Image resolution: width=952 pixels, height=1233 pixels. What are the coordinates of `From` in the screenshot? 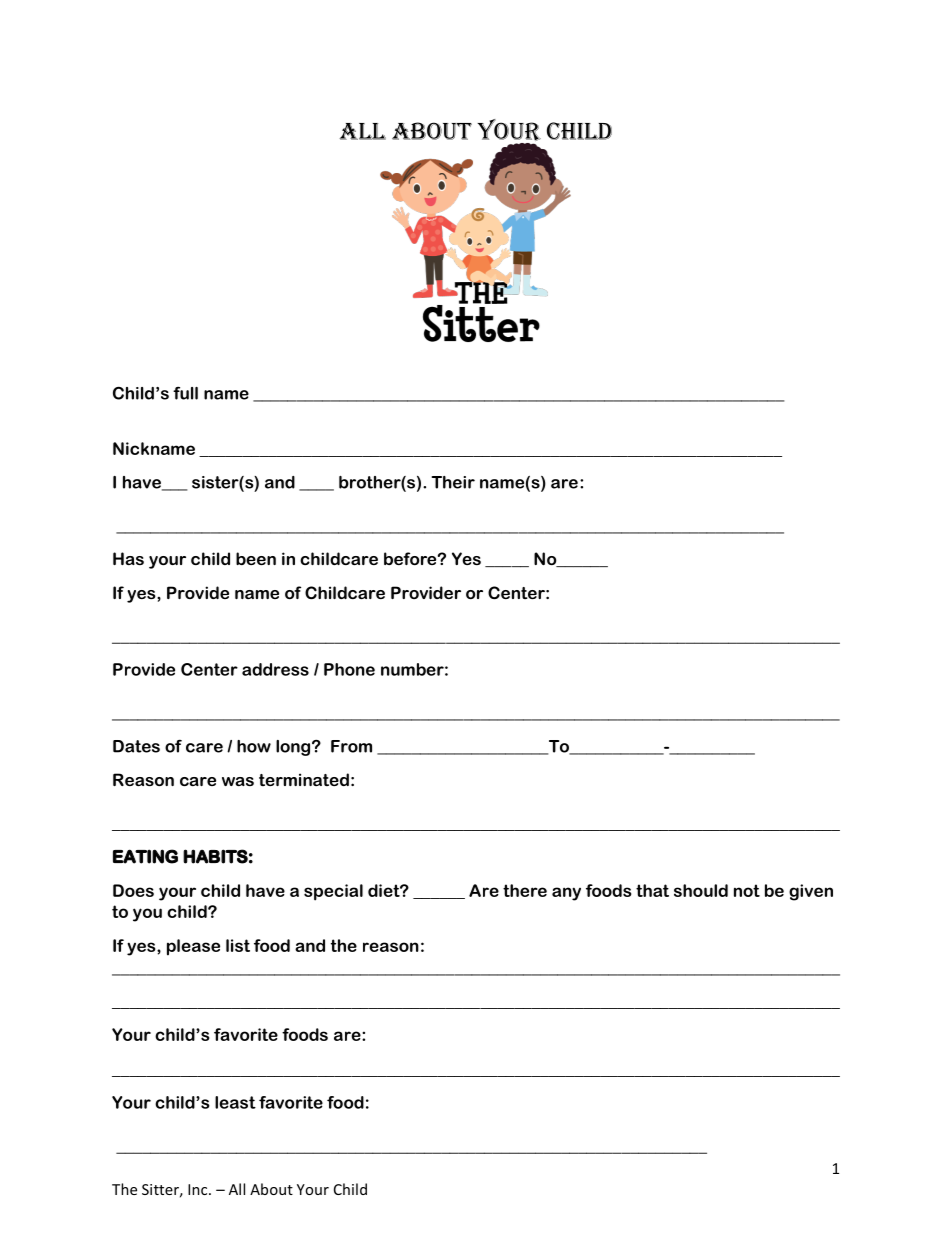 It's located at (351, 746).
